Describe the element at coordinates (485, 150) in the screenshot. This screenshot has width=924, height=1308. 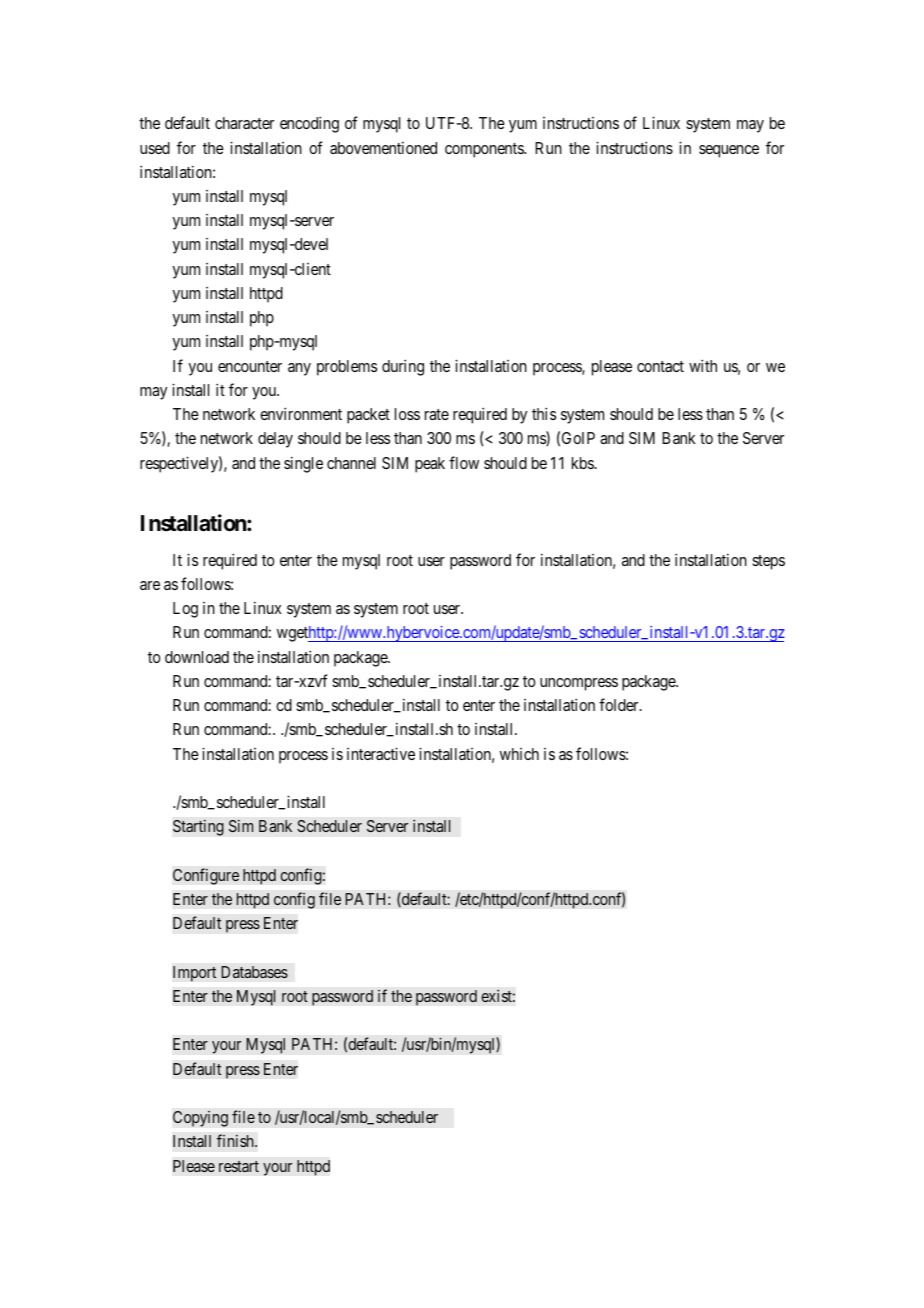
I see `components` at that location.
